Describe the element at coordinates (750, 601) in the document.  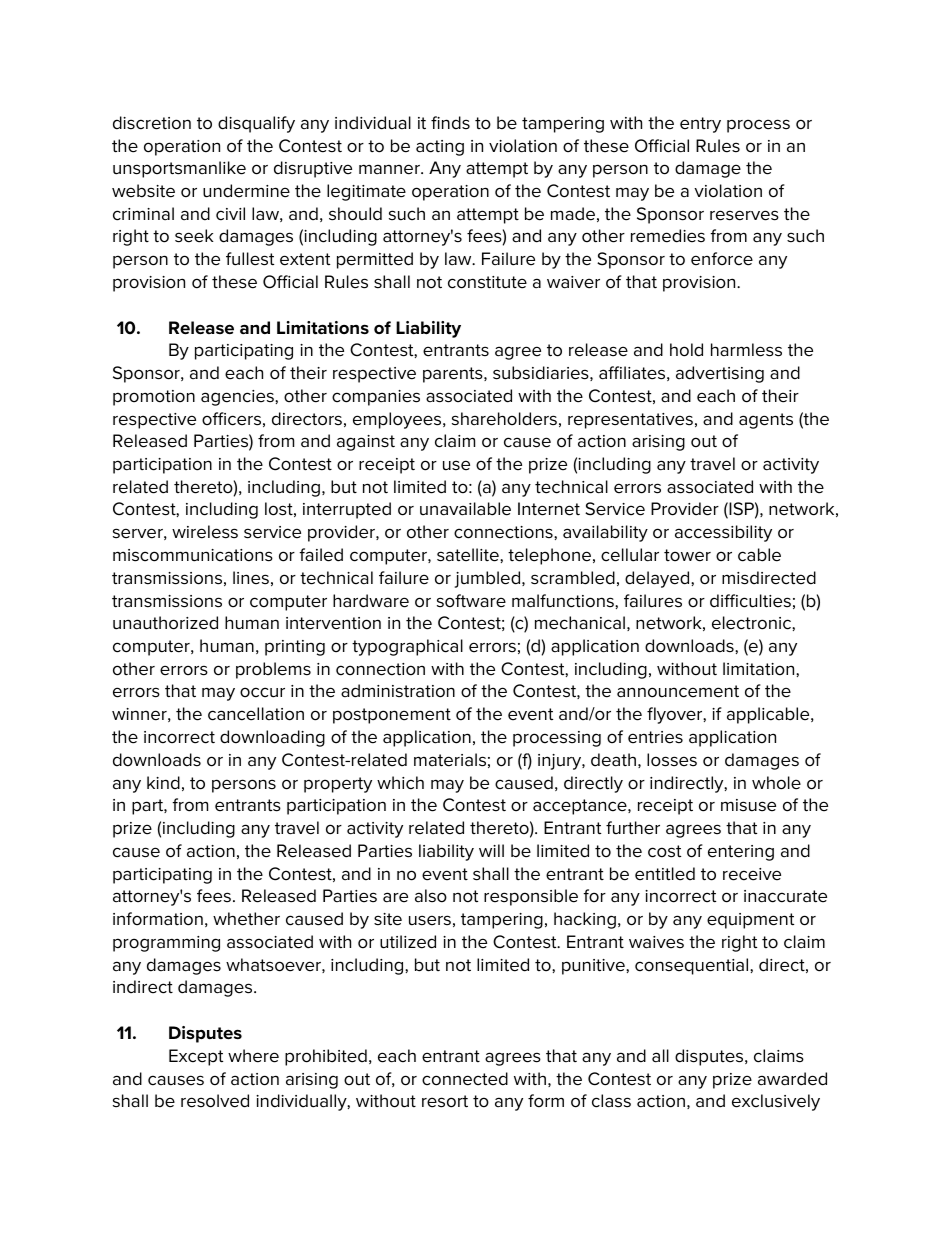
I see `difficulties` at that location.
